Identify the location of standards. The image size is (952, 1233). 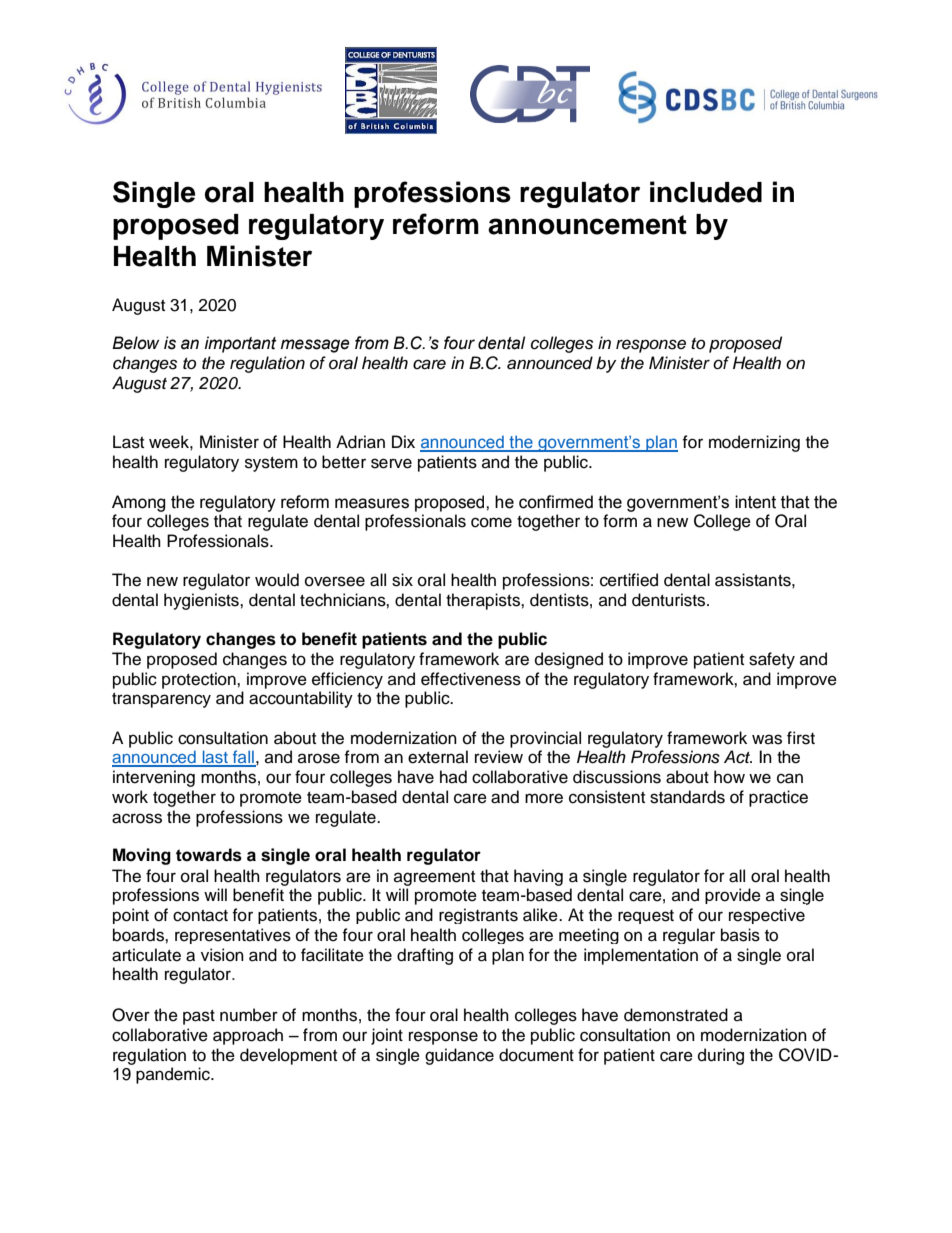
(687, 797).
